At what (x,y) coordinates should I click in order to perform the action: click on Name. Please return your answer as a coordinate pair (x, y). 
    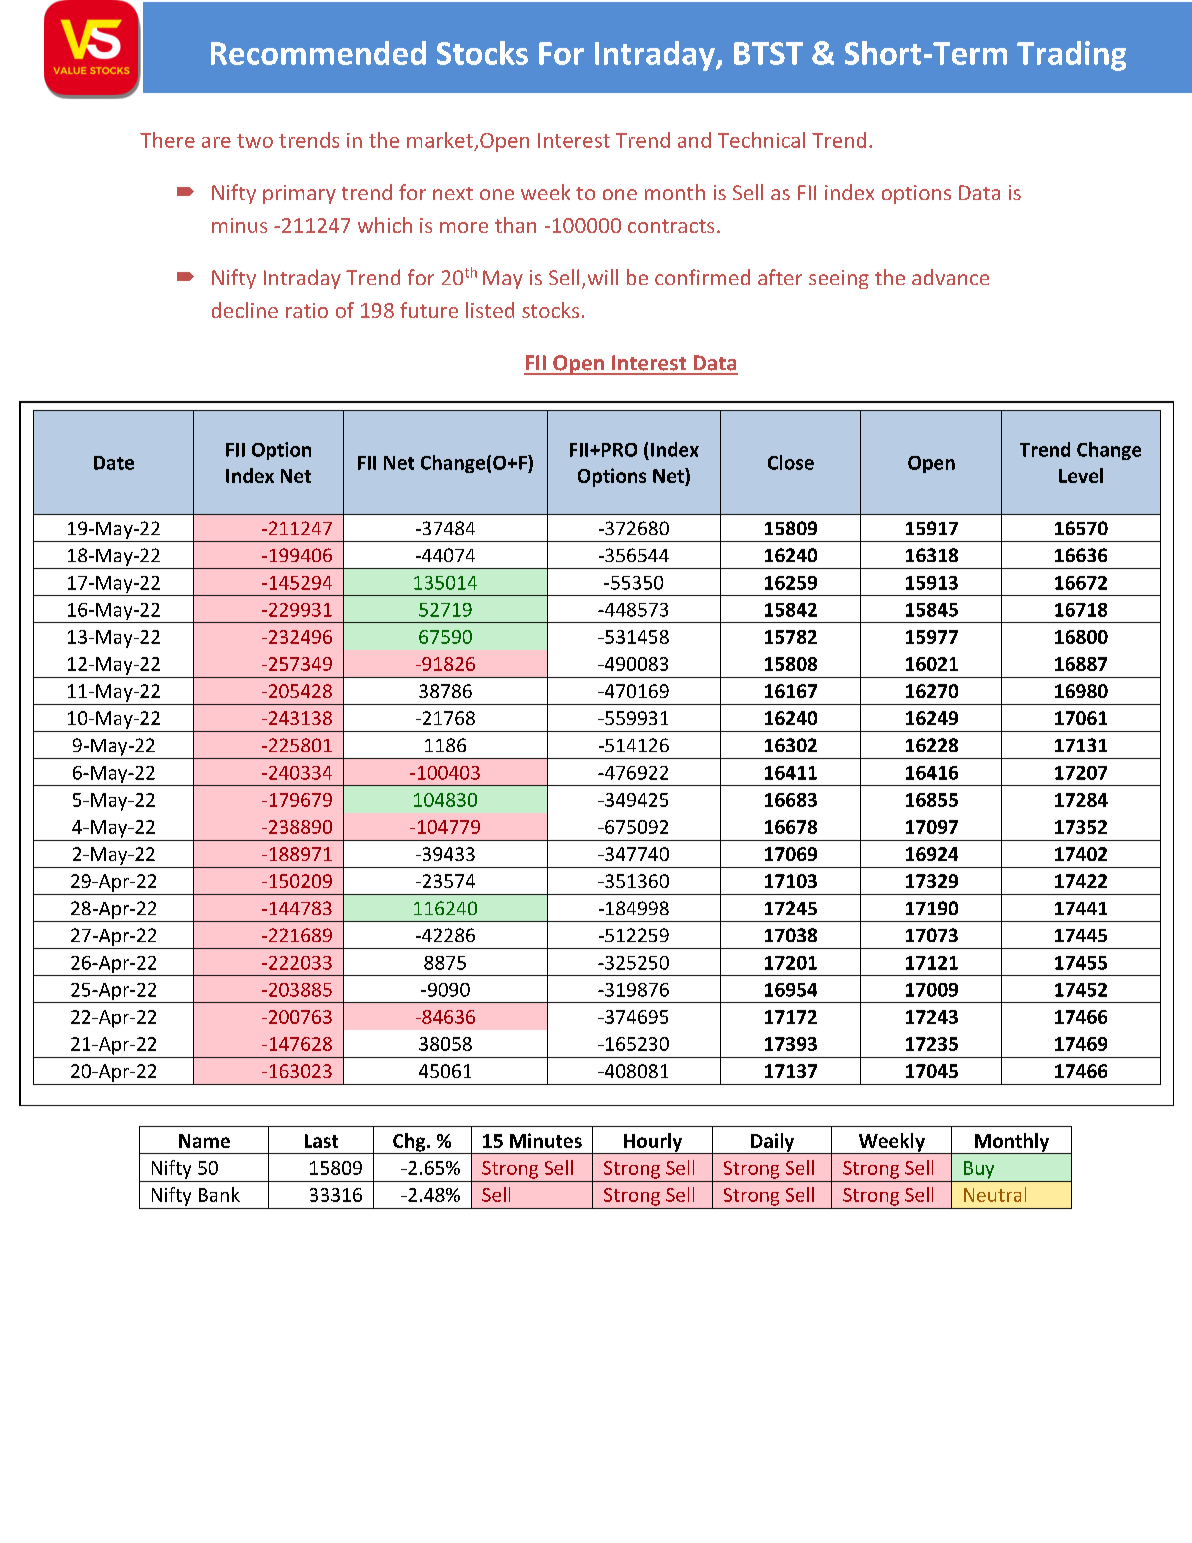
    Looking at the image, I should click on (204, 1141).
